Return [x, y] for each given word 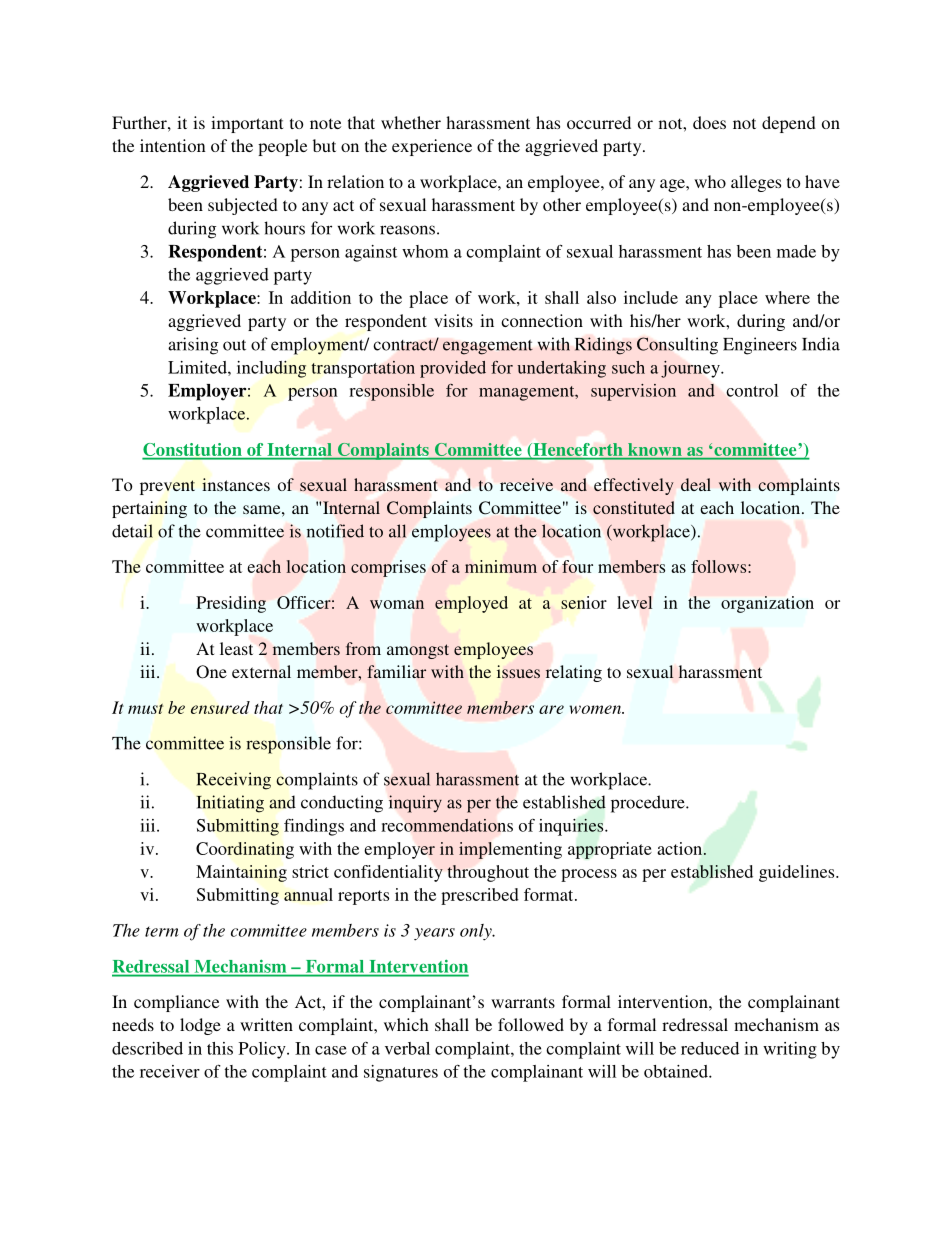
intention [173, 145]
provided [453, 369]
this [220, 1048]
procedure [649, 804]
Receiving [234, 781]
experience [432, 147]
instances [236, 484]
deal [696, 484]
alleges [756, 183]
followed [531, 1024]
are [551, 709]
